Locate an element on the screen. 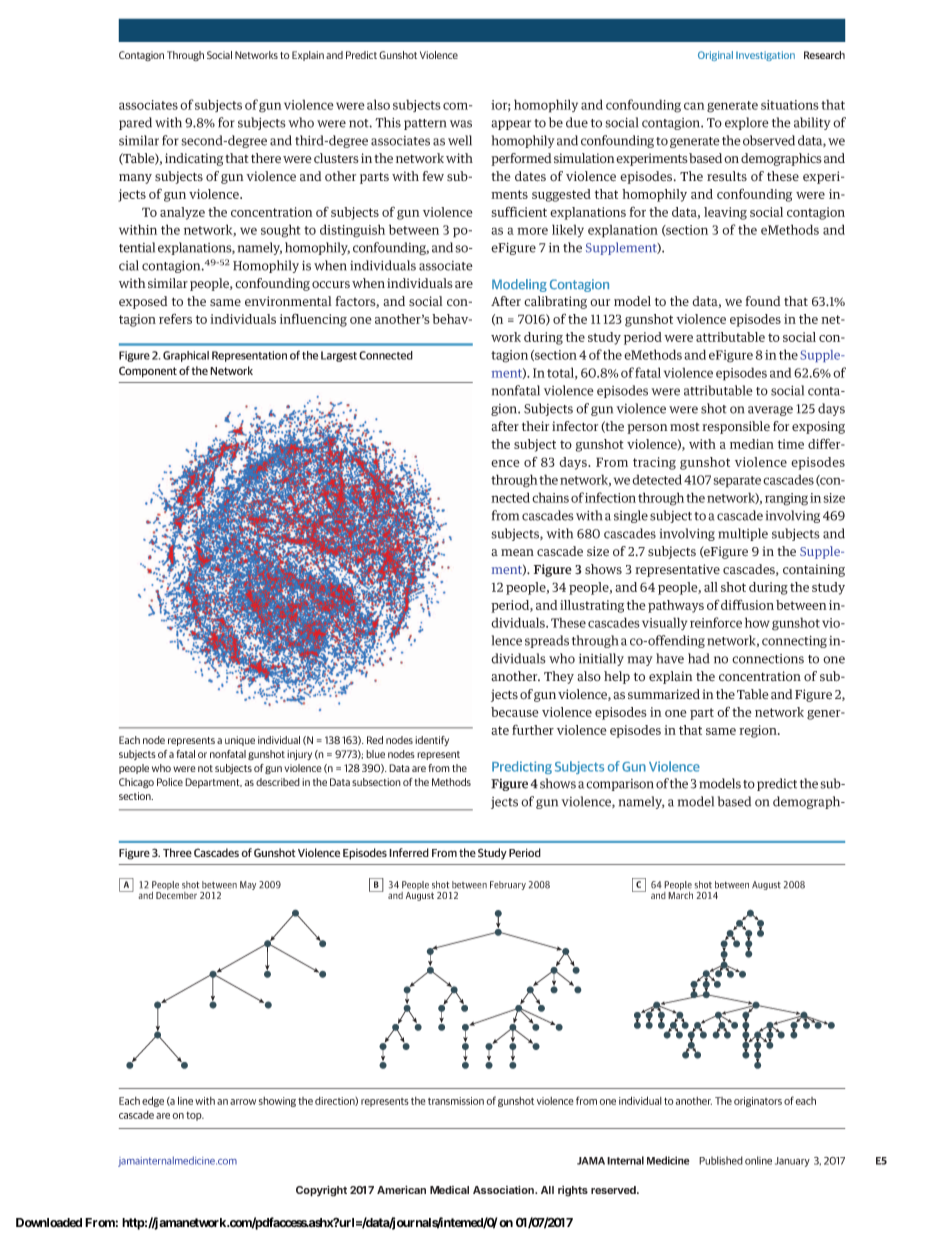 The width and height of the screenshot is (952, 1233). Downloaded is located at coordinates (49, 1222).
